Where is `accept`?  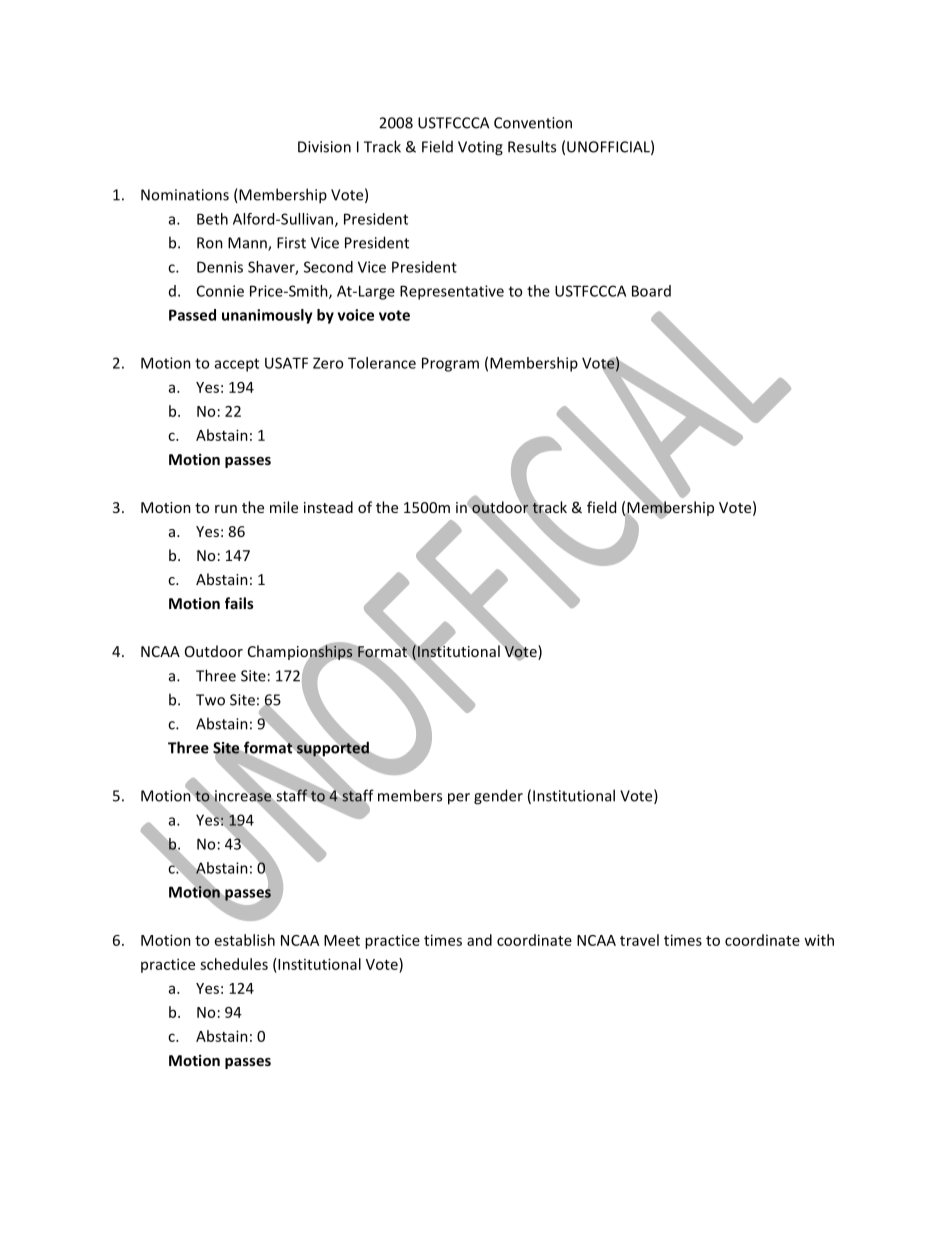 accept is located at coordinates (237, 365).
